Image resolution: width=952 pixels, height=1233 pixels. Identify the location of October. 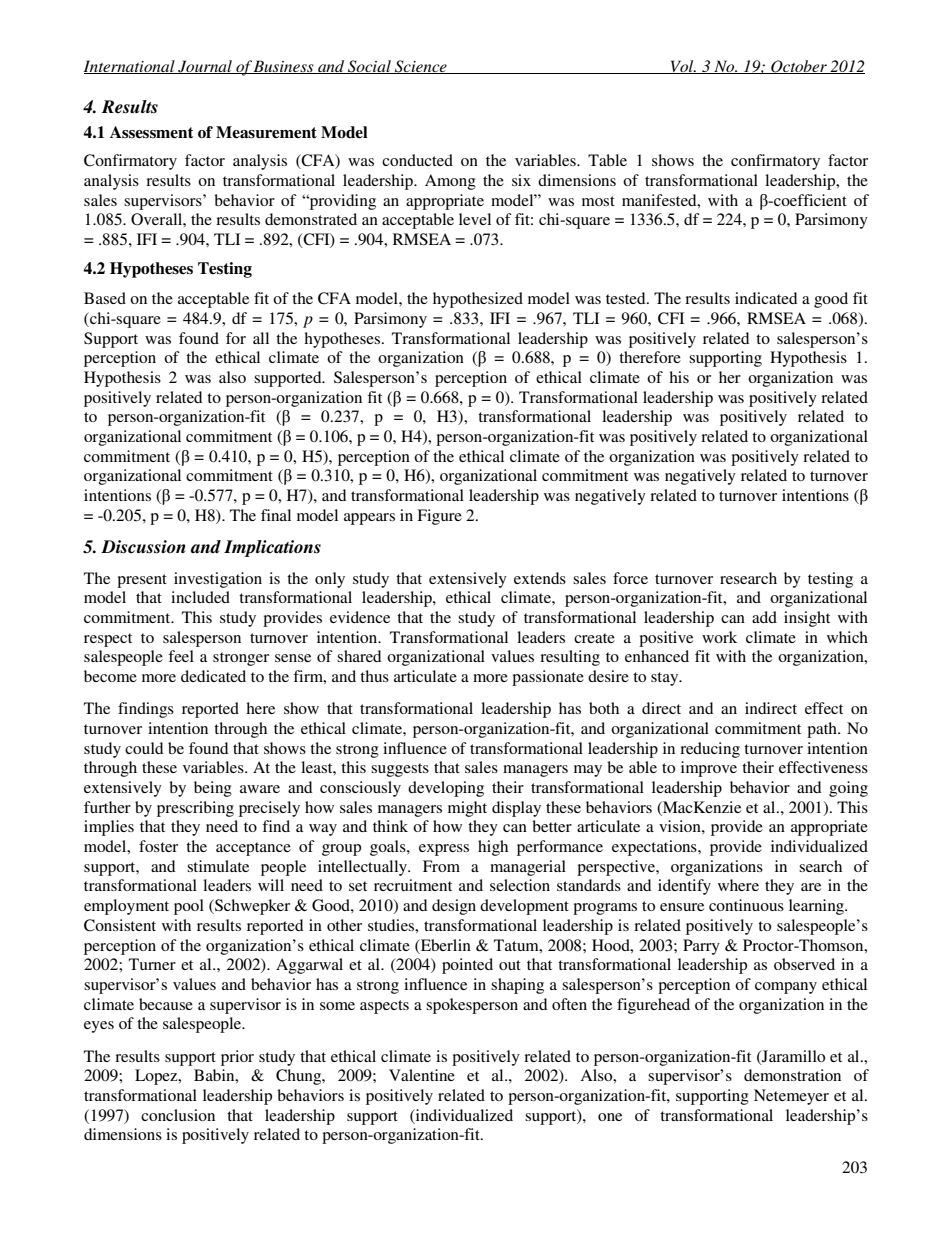
(799, 67).
